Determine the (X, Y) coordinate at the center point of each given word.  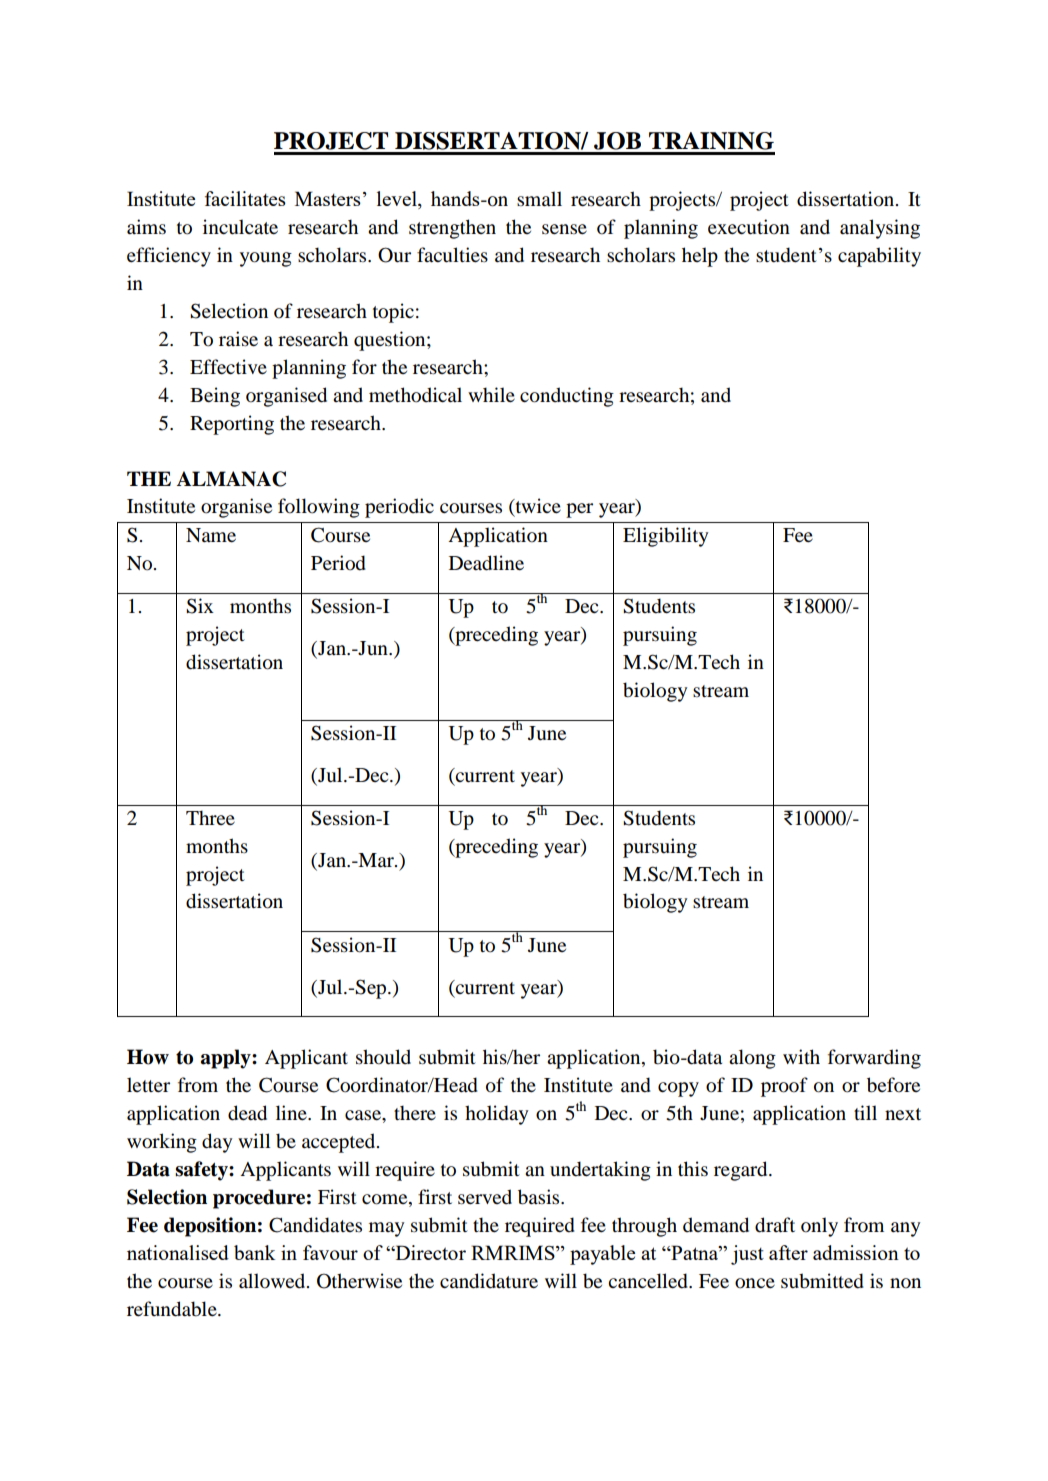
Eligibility (665, 537)
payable (602, 1255)
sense (564, 229)
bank (254, 1252)
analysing (880, 229)
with (801, 1056)
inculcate (240, 227)
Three (210, 817)
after (788, 1252)
